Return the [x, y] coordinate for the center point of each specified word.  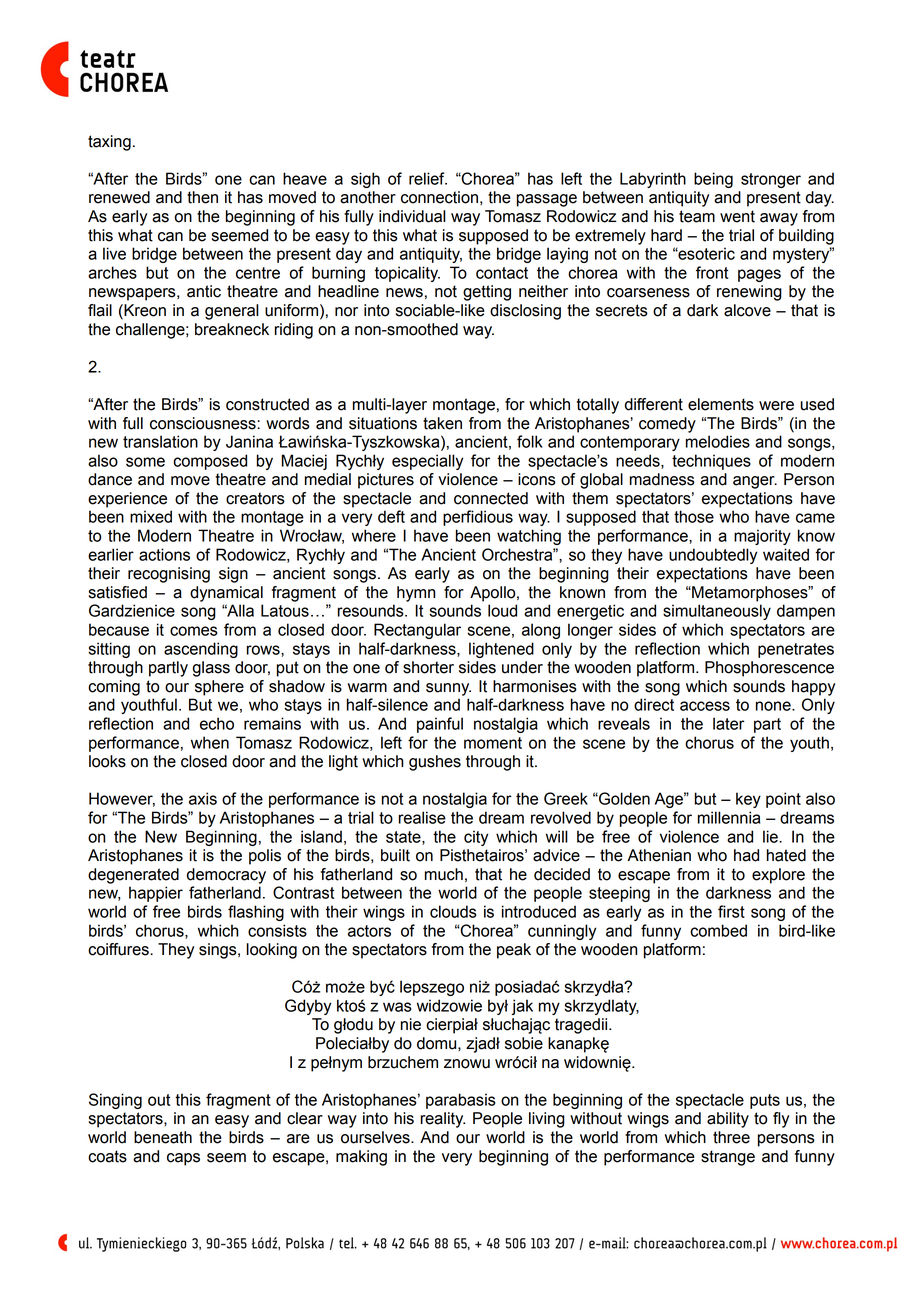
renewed [119, 197]
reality [443, 1120]
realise [422, 817]
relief [428, 178]
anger [755, 482]
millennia [729, 817]
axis [203, 798]
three [731, 1137]
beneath [163, 1137]
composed [210, 462]
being [713, 180]
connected [491, 498]
